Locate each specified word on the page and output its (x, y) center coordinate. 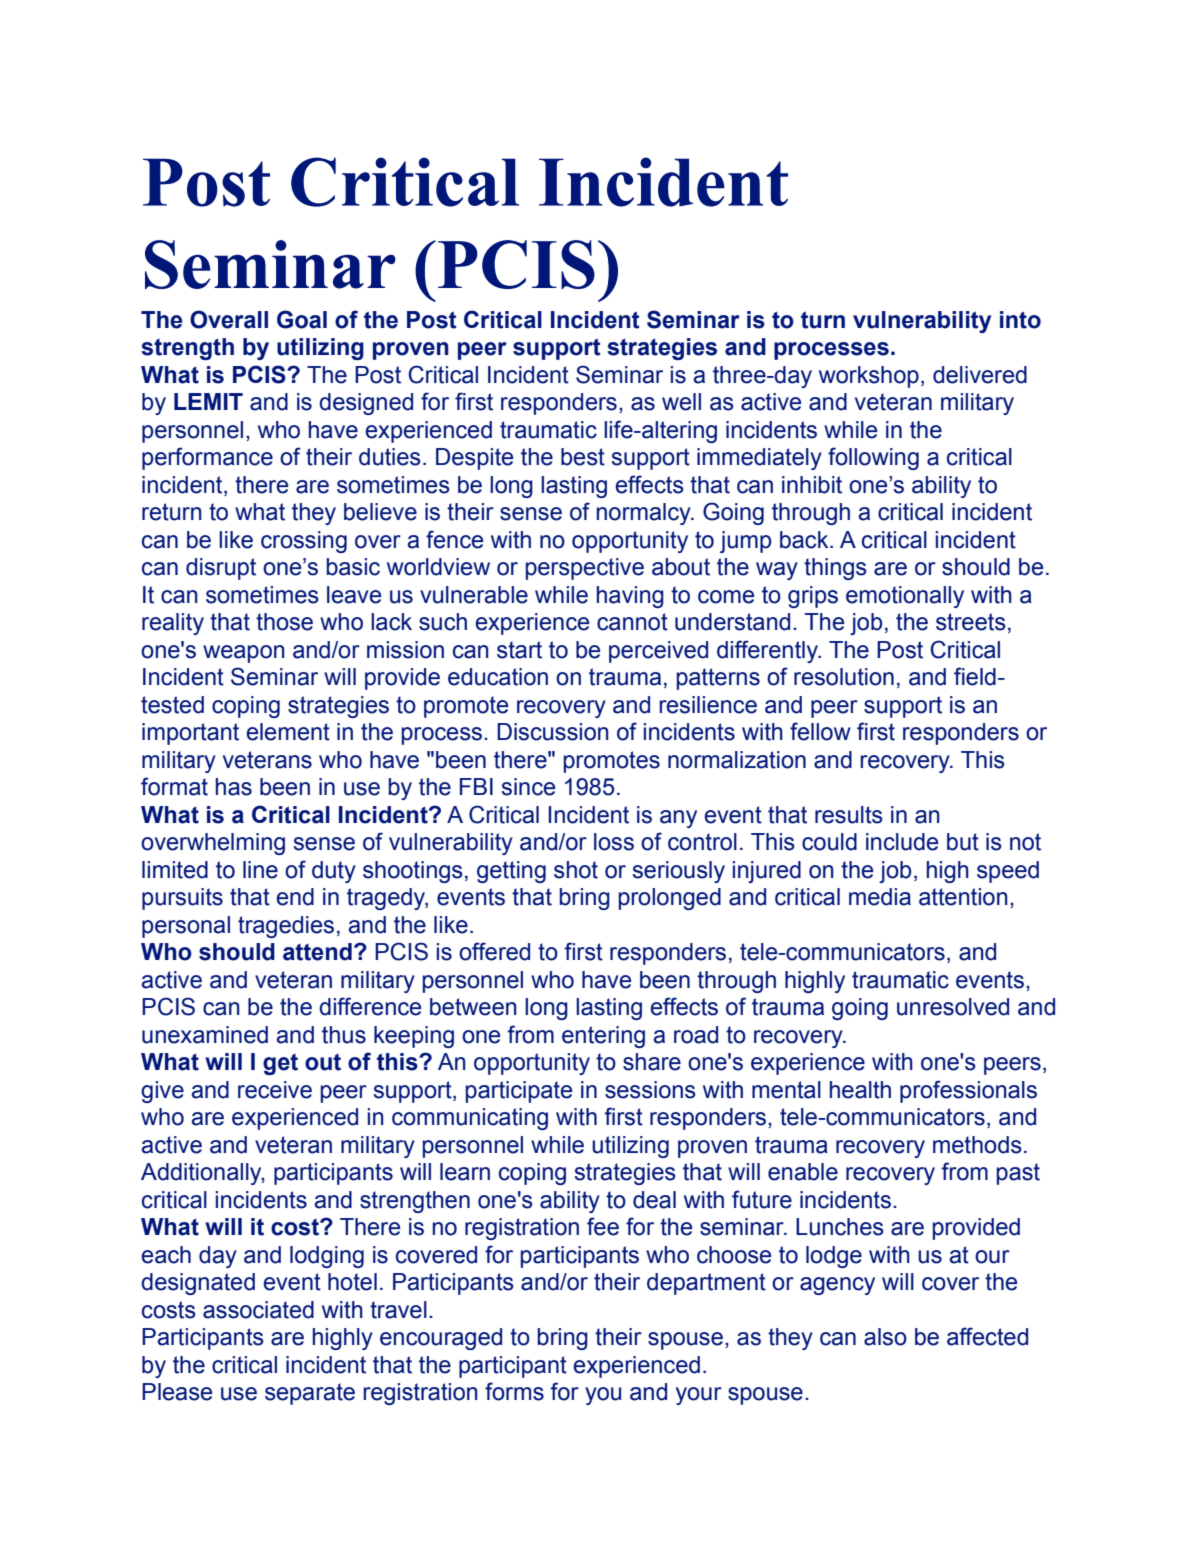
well (681, 402)
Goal (302, 319)
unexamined (205, 1035)
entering (603, 1037)
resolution (844, 677)
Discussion (553, 732)
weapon (244, 654)
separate (310, 1394)
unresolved (953, 1007)
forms (514, 1391)
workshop (869, 377)
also (885, 1337)
